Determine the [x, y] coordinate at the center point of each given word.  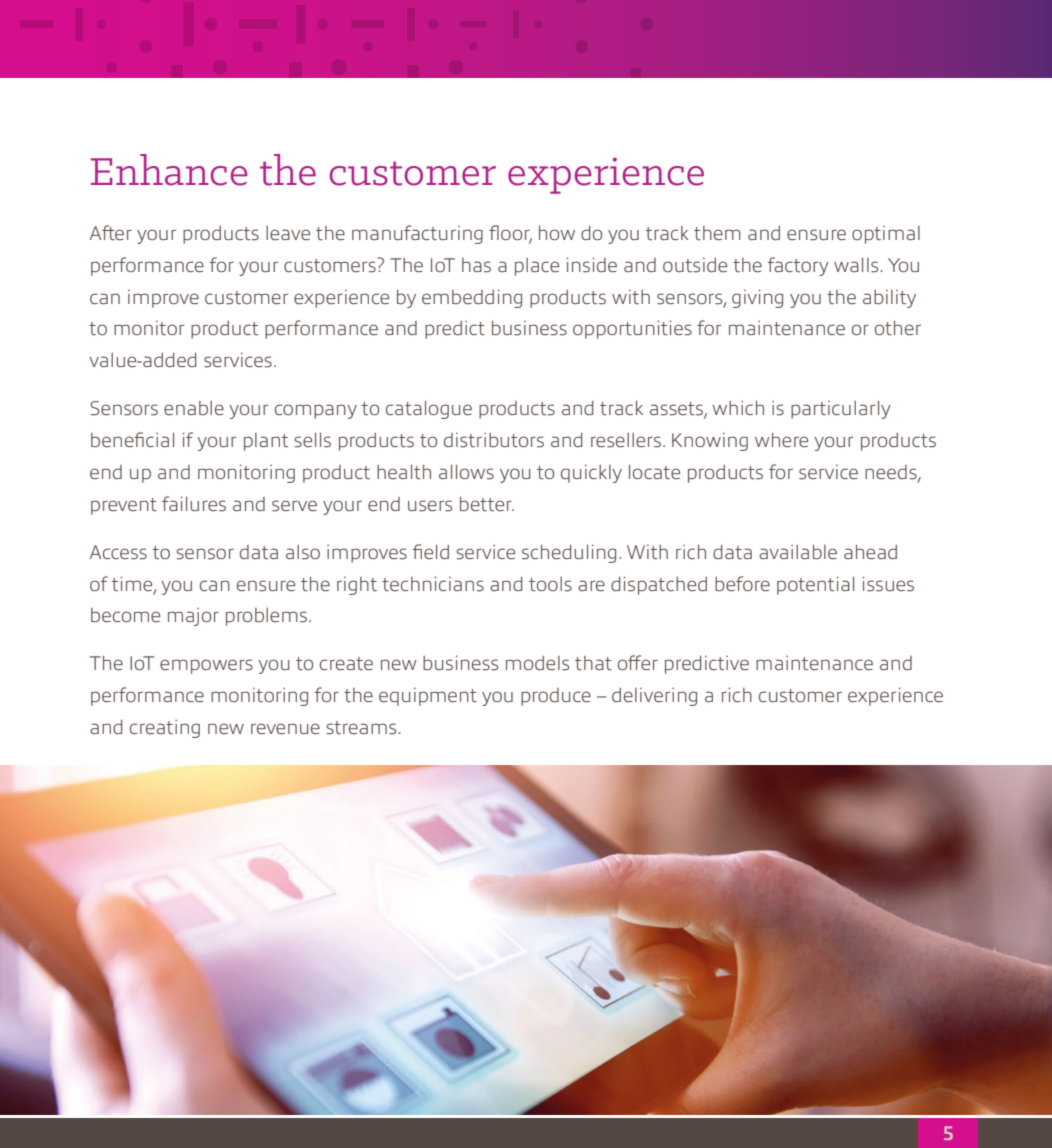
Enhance [169, 170]
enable [194, 408]
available [798, 551]
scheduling [569, 553]
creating [165, 728]
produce [556, 697]
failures [194, 504]
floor [510, 234]
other [898, 328]
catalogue [429, 409]
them [717, 233]
